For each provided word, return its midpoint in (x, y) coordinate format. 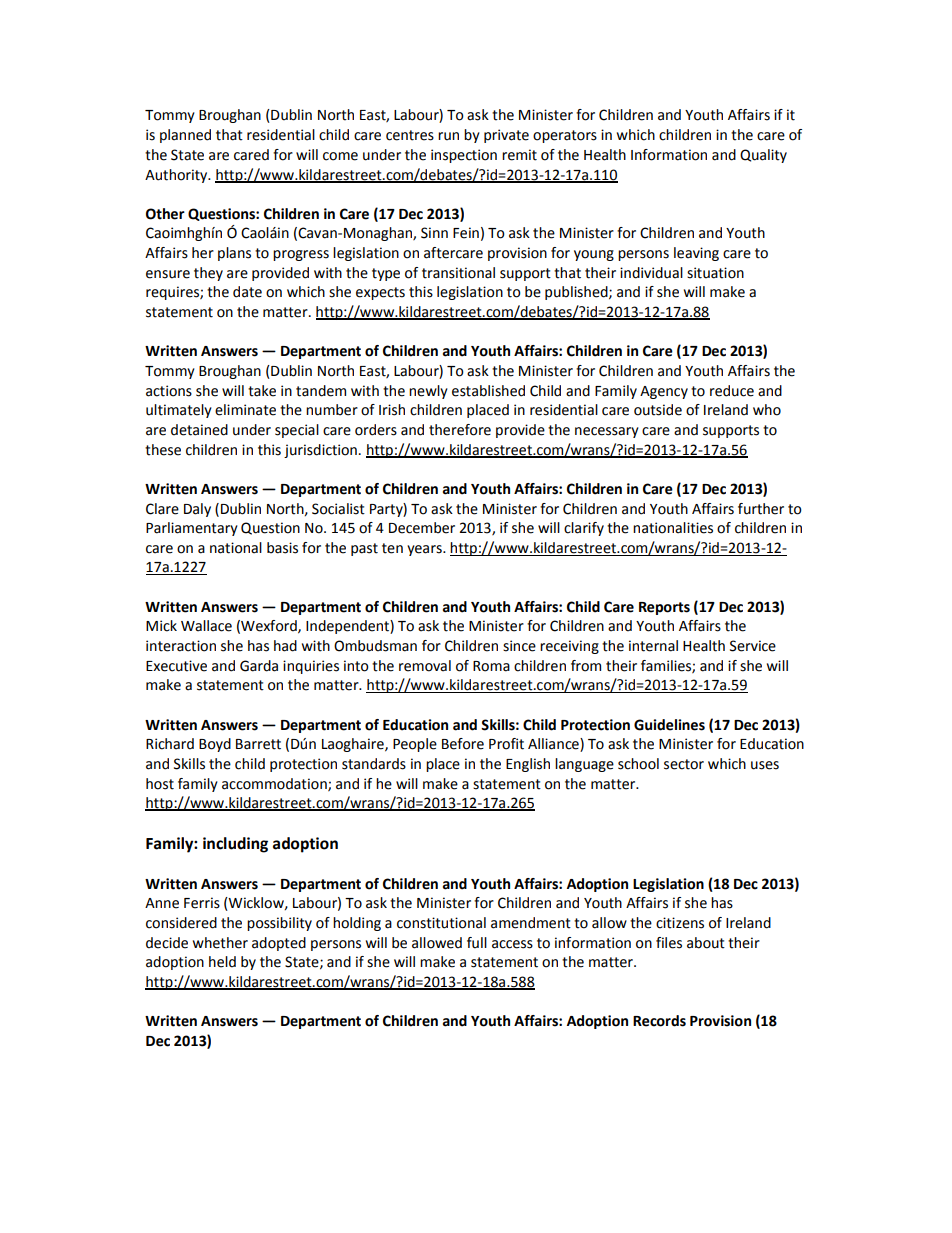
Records (659, 1021)
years (425, 550)
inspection (464, 156)
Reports (664, 608)
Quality (763, 156)
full (477, 943)
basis (282, 548)
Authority (177, 176)
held (222, 962)
